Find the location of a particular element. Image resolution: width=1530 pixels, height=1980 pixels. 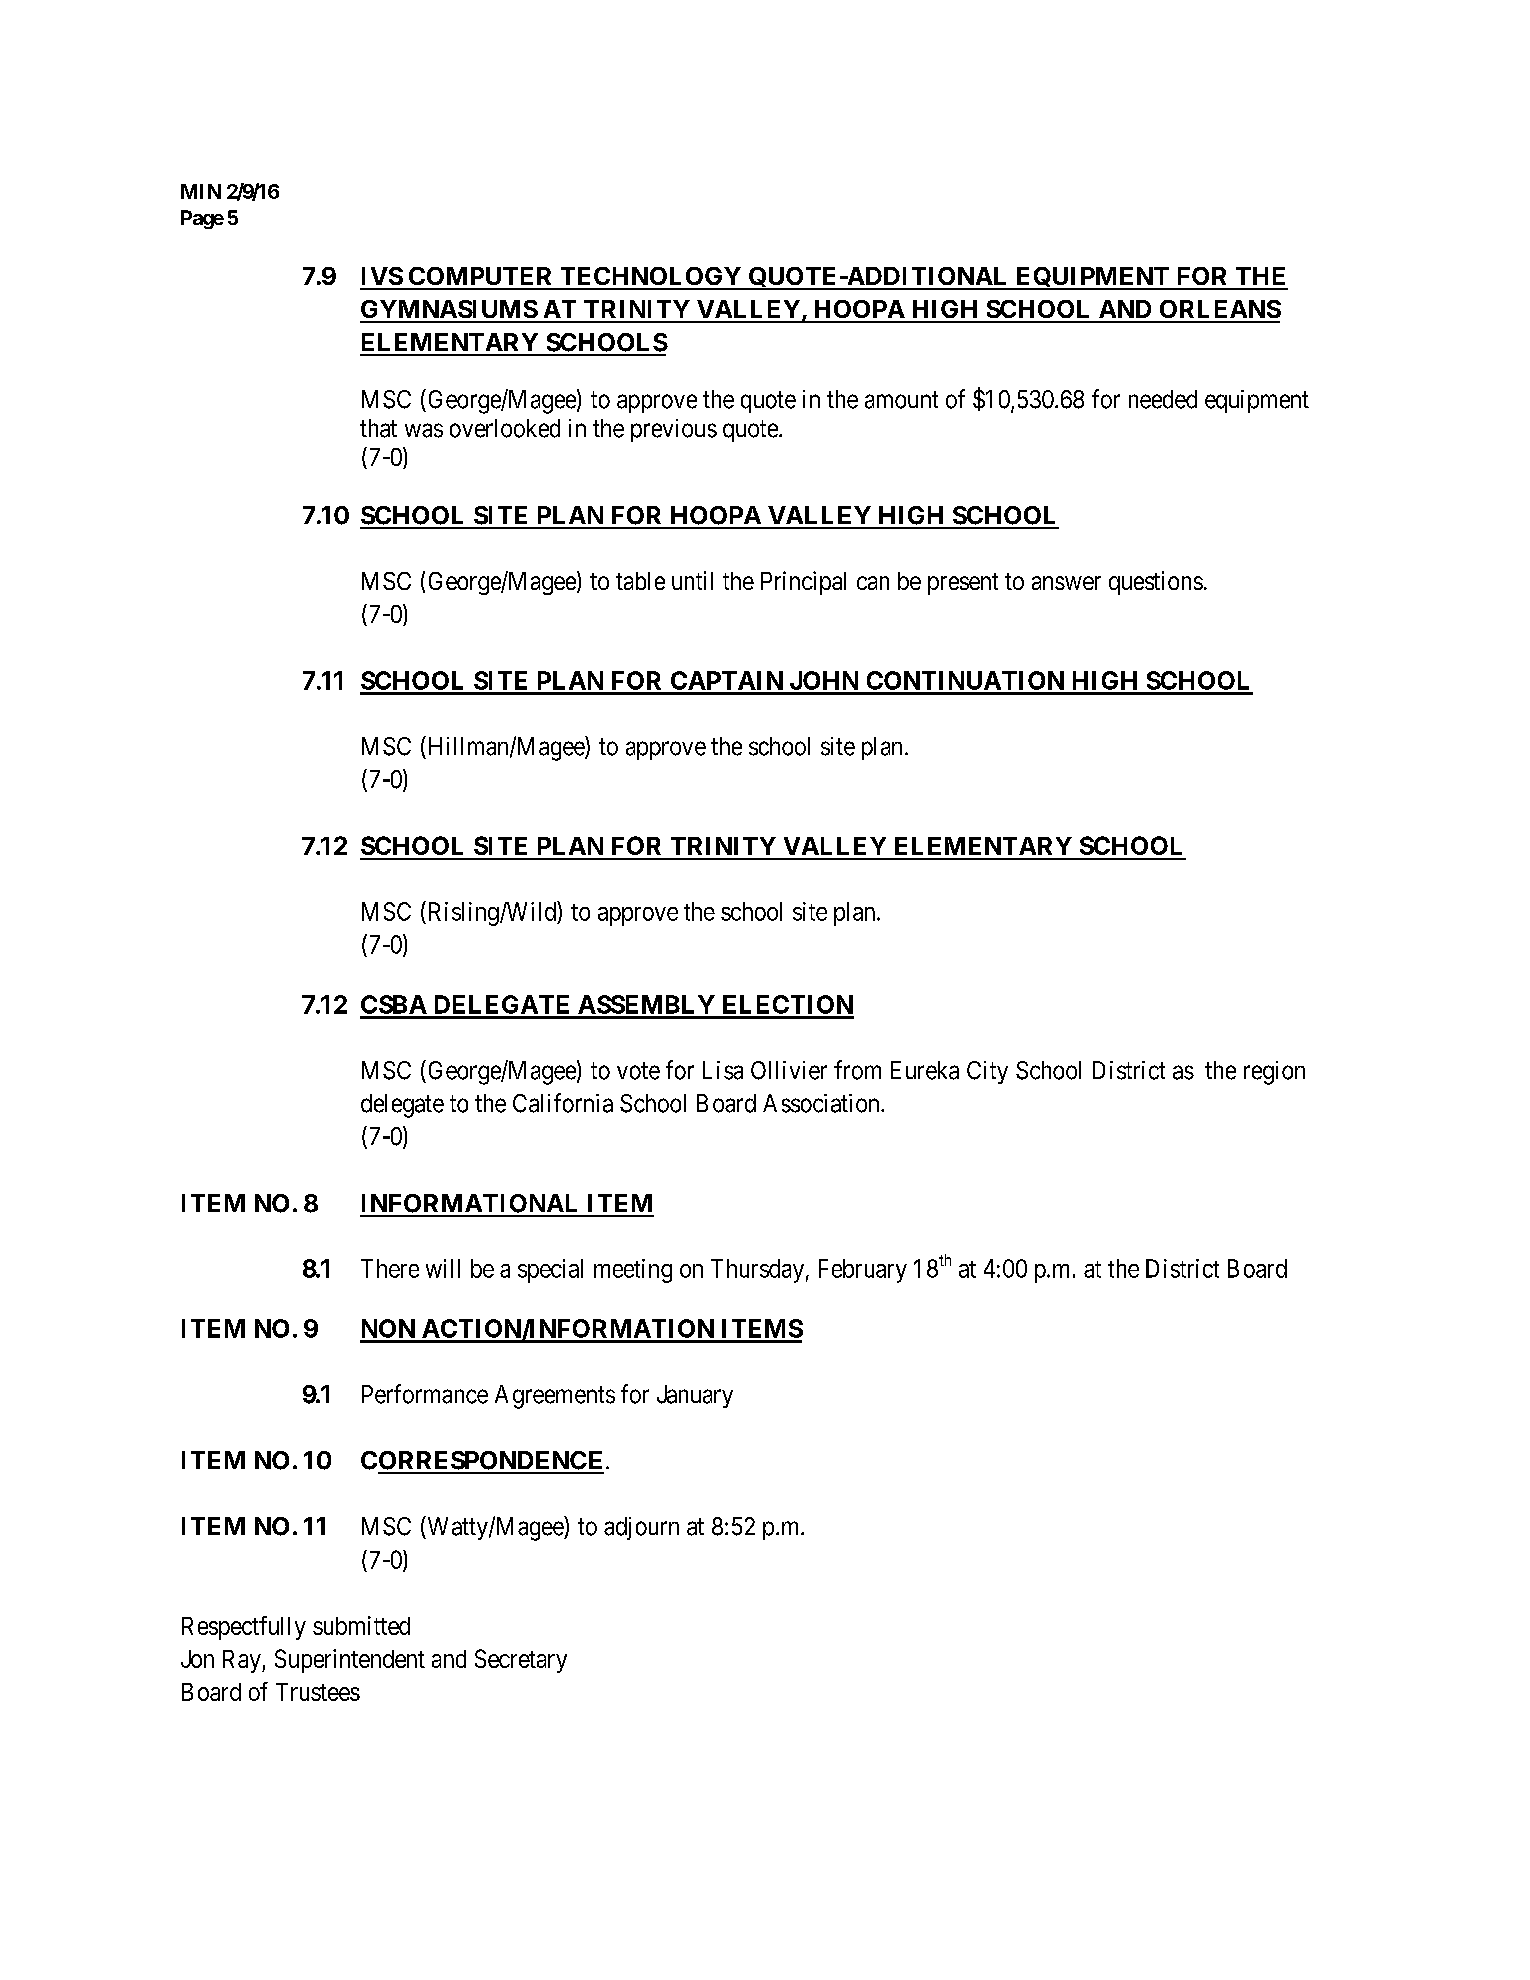

previous is located at coordinates (674, 430).
